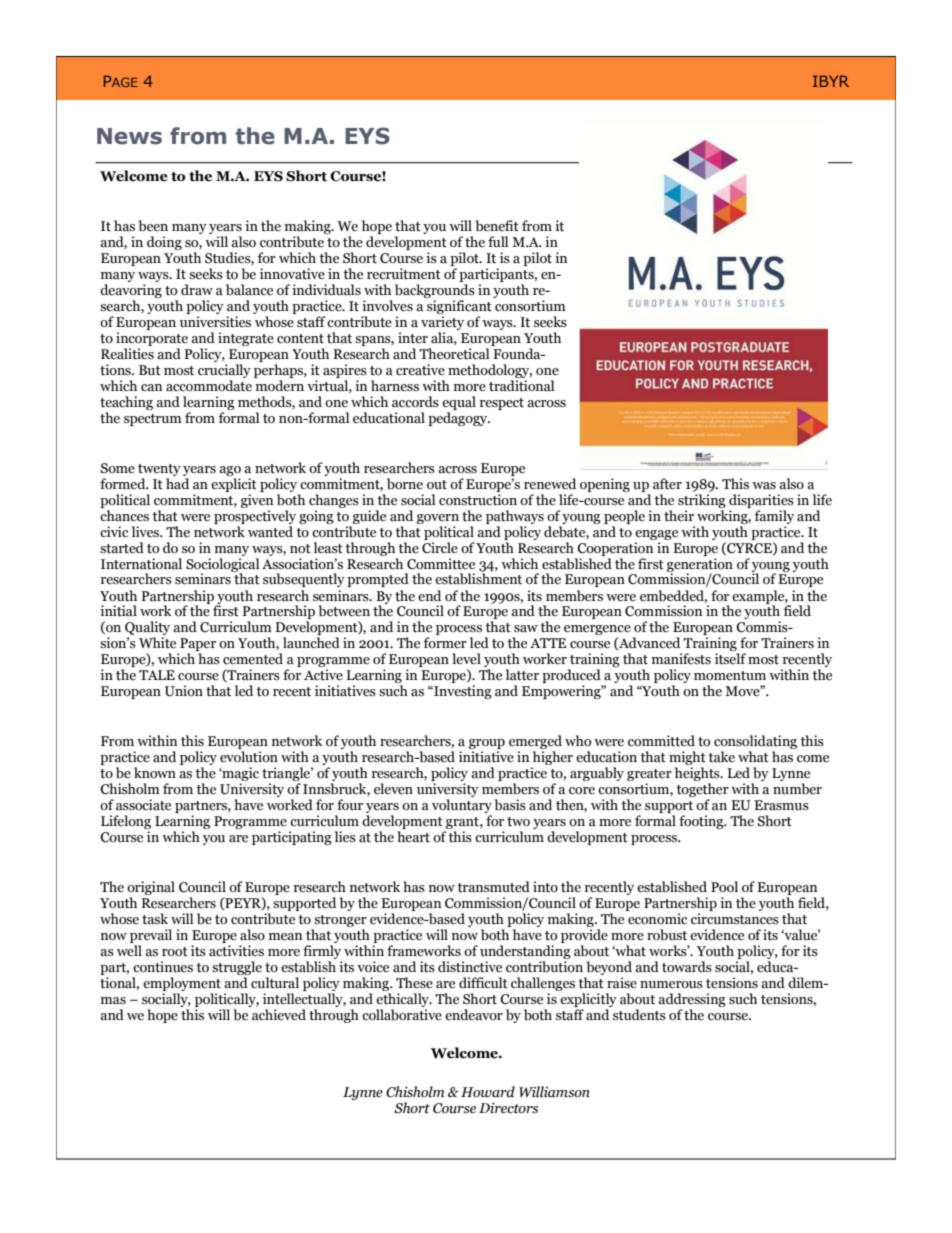 The image size is (952, 1233). I want to click on Howard, so click(488, 1091).
